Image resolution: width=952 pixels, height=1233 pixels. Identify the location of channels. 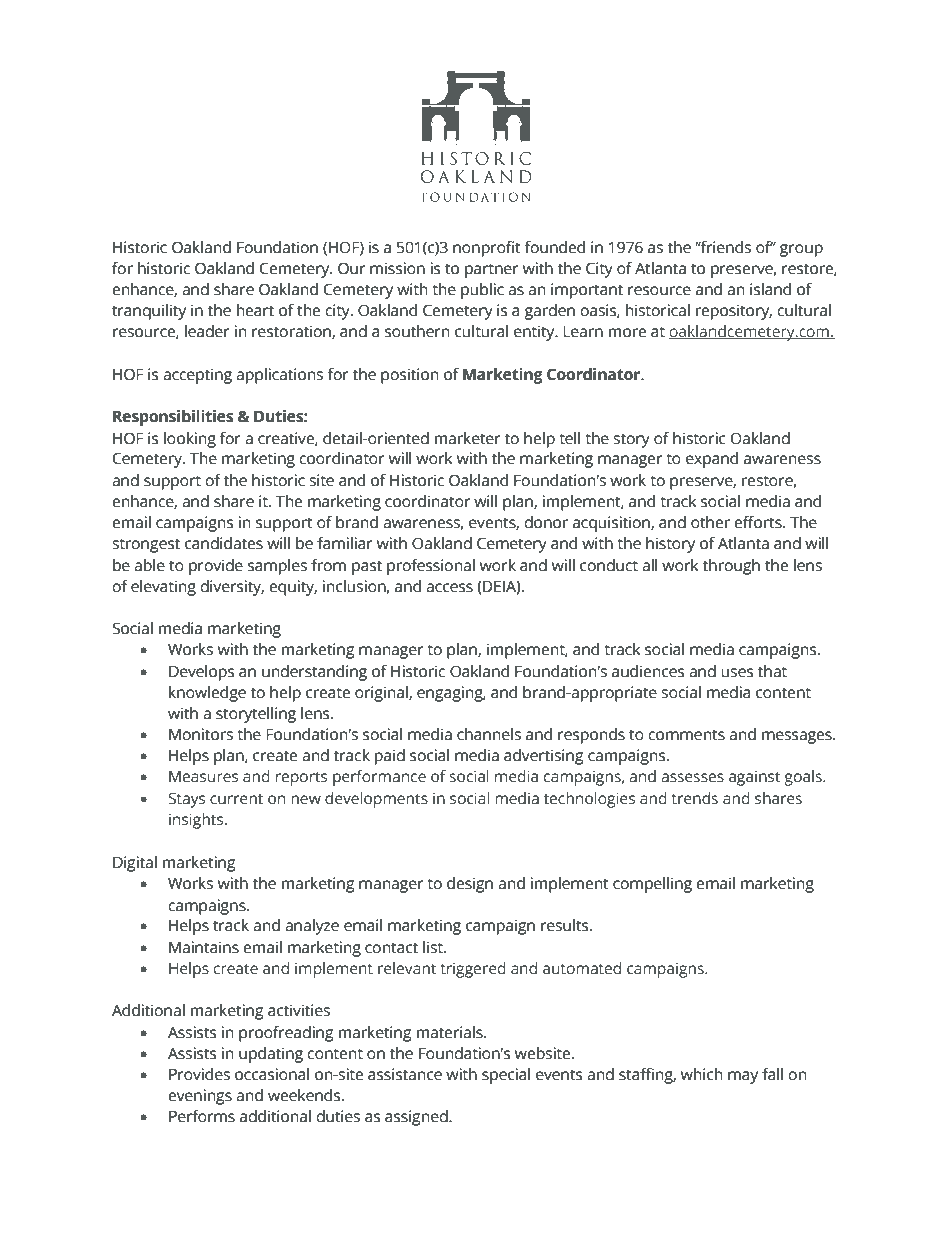
(489, 734).
